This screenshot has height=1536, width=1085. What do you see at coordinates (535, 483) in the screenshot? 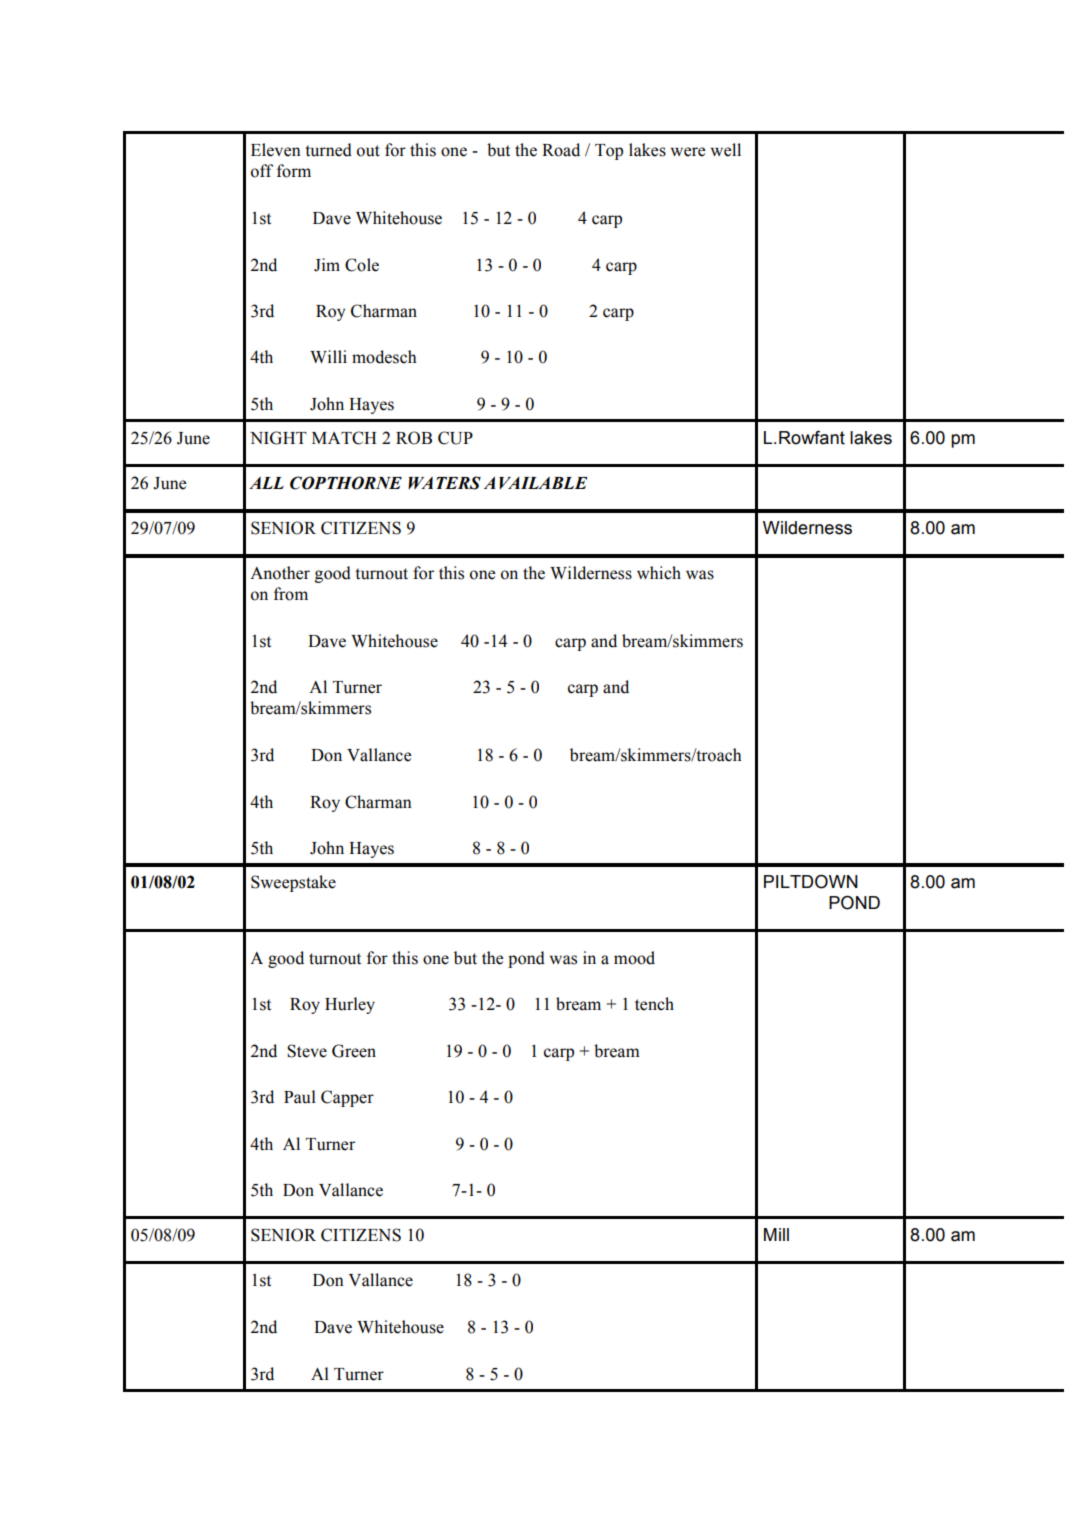
I see `AVAILABLE` at bounding box center [535, 483].
